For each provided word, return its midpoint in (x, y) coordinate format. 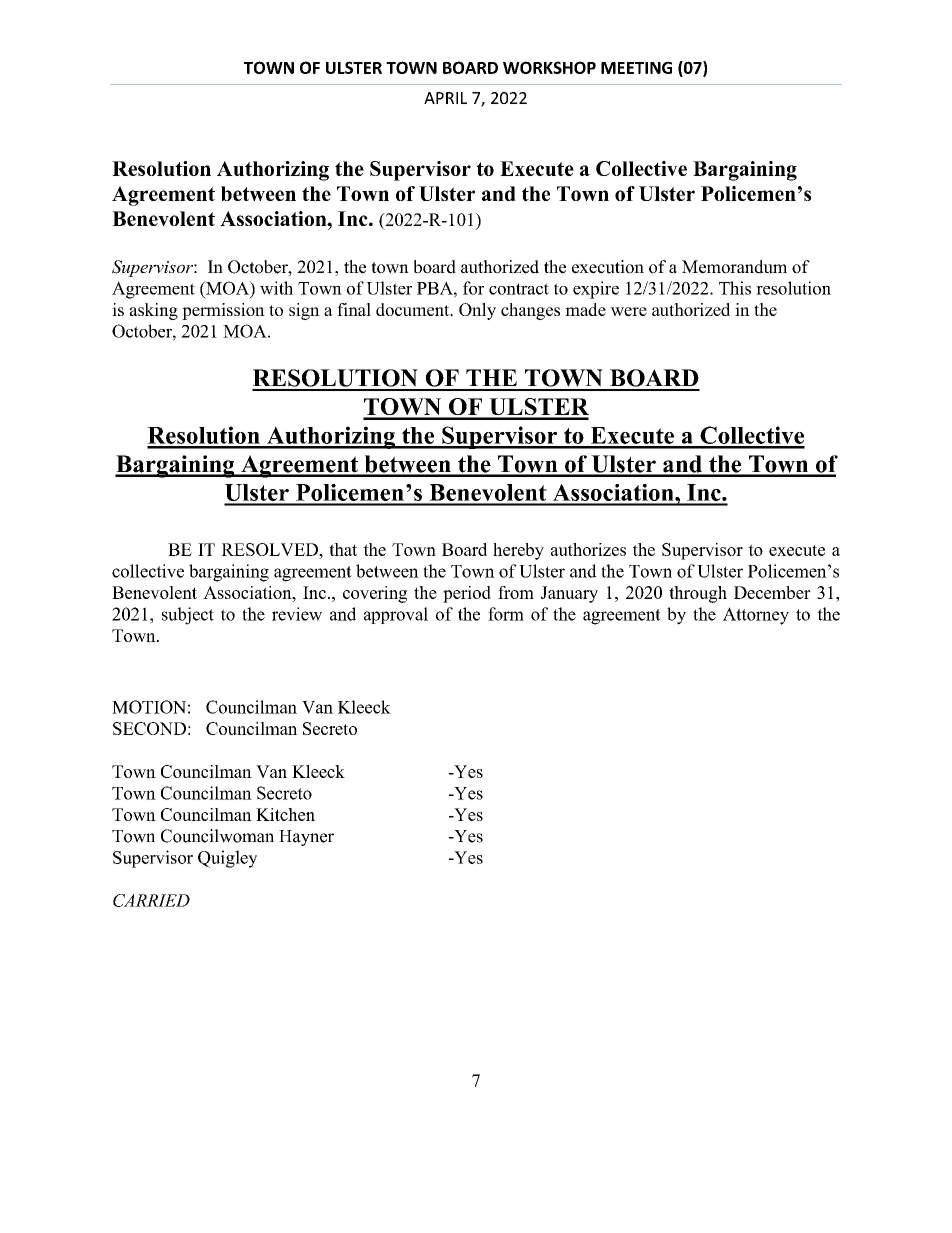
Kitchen (285, 814)
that (343, 549)
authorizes (588, 549)
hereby (518, 551)
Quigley (227, 859)
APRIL (445, 98)
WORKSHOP (549, 67)
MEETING (636, 67)
